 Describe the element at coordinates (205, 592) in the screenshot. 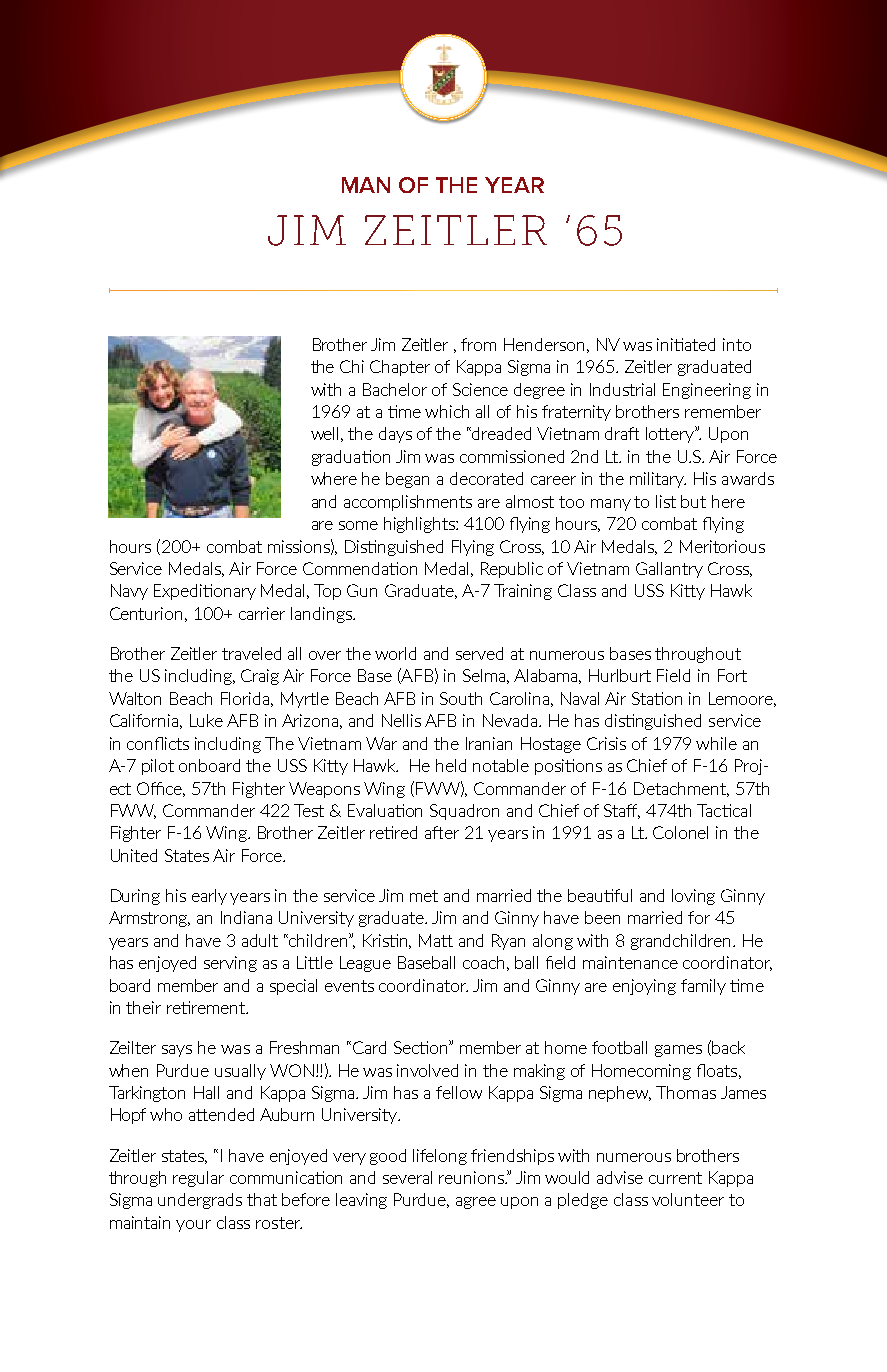

I see `Expeditionary` at that location.
